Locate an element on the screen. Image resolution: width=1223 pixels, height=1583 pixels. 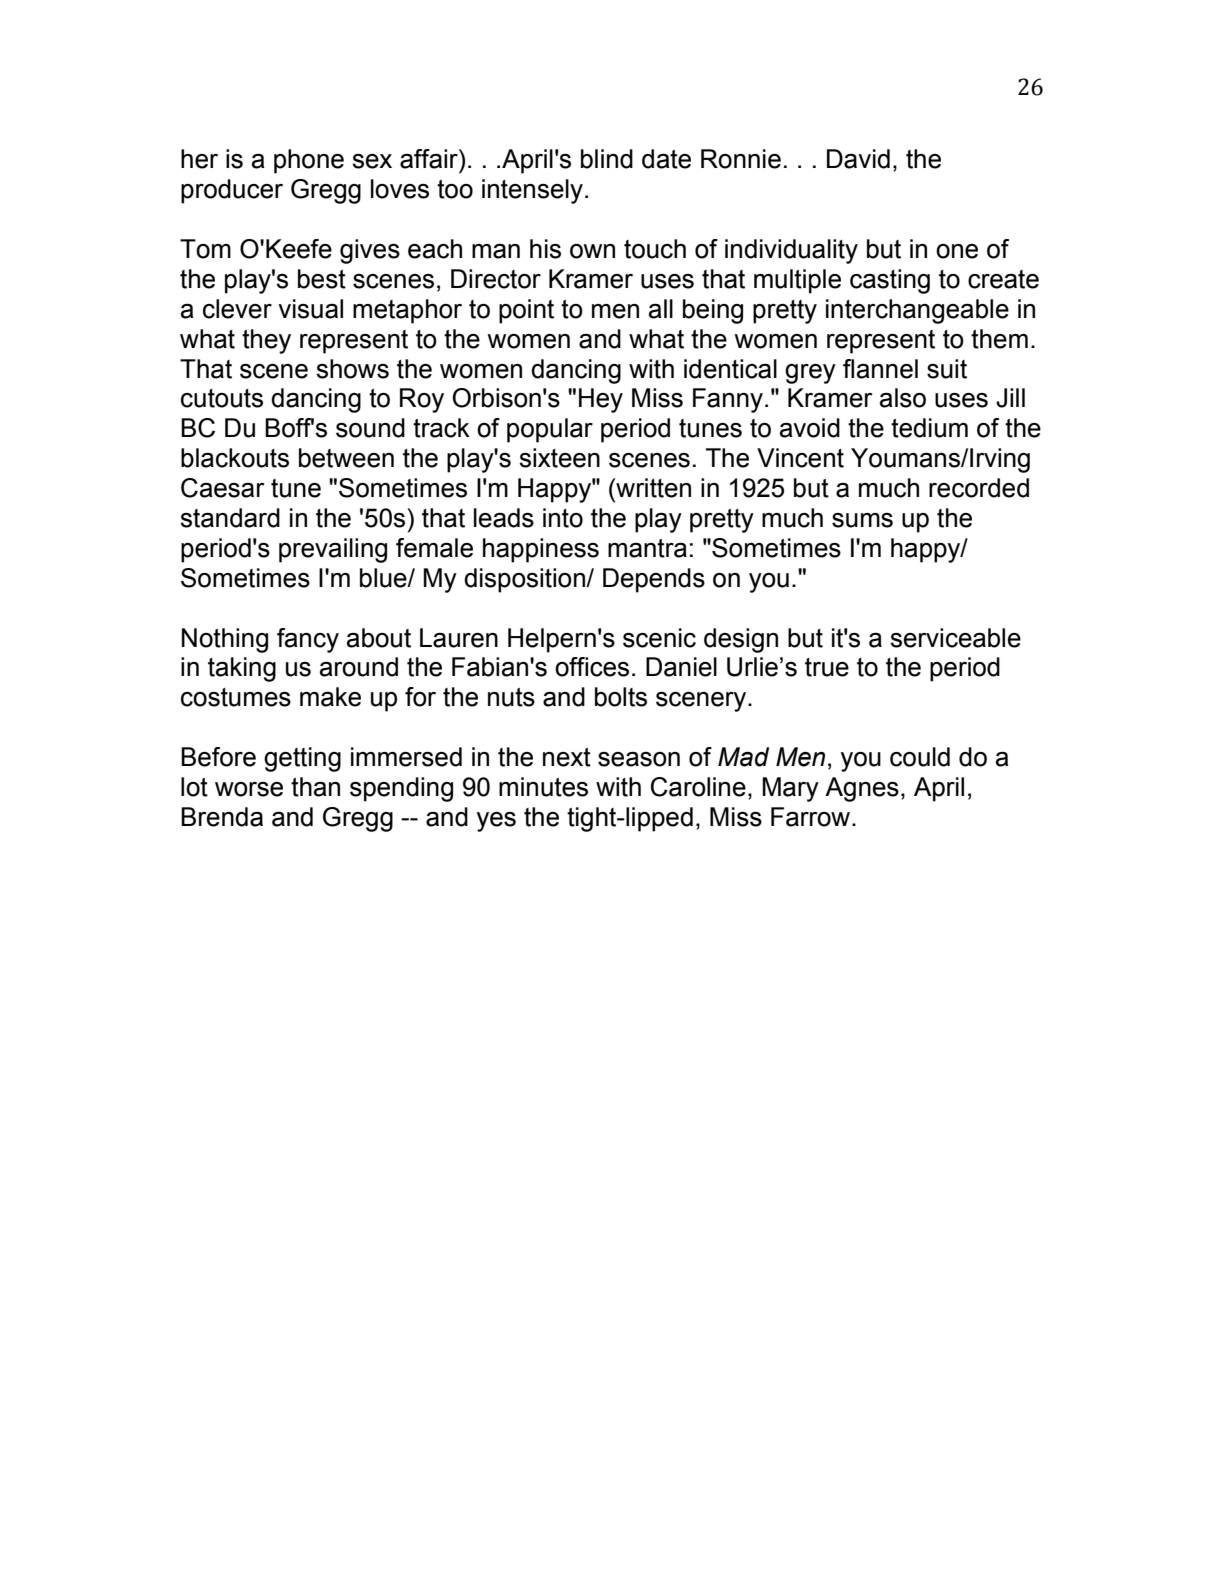
David is located at coordinates (858, 159).
